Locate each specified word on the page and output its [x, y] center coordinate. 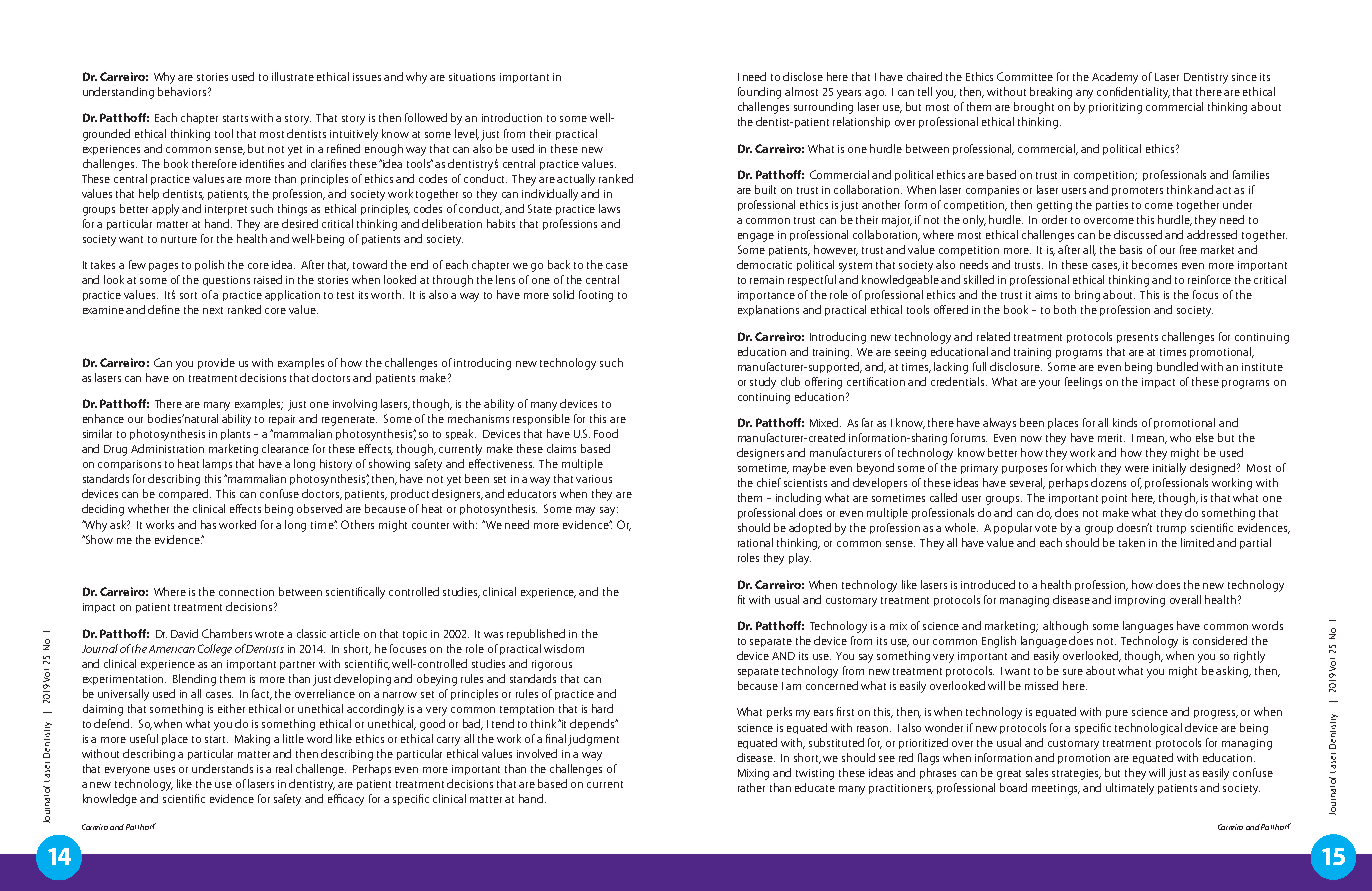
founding [759, 93]
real [284, 768]
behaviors [183, 91]
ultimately [1130, 789]
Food [606, 433]
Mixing [753, 774]
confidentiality [1133, 93]
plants [235, 434]
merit [1111, 438]
